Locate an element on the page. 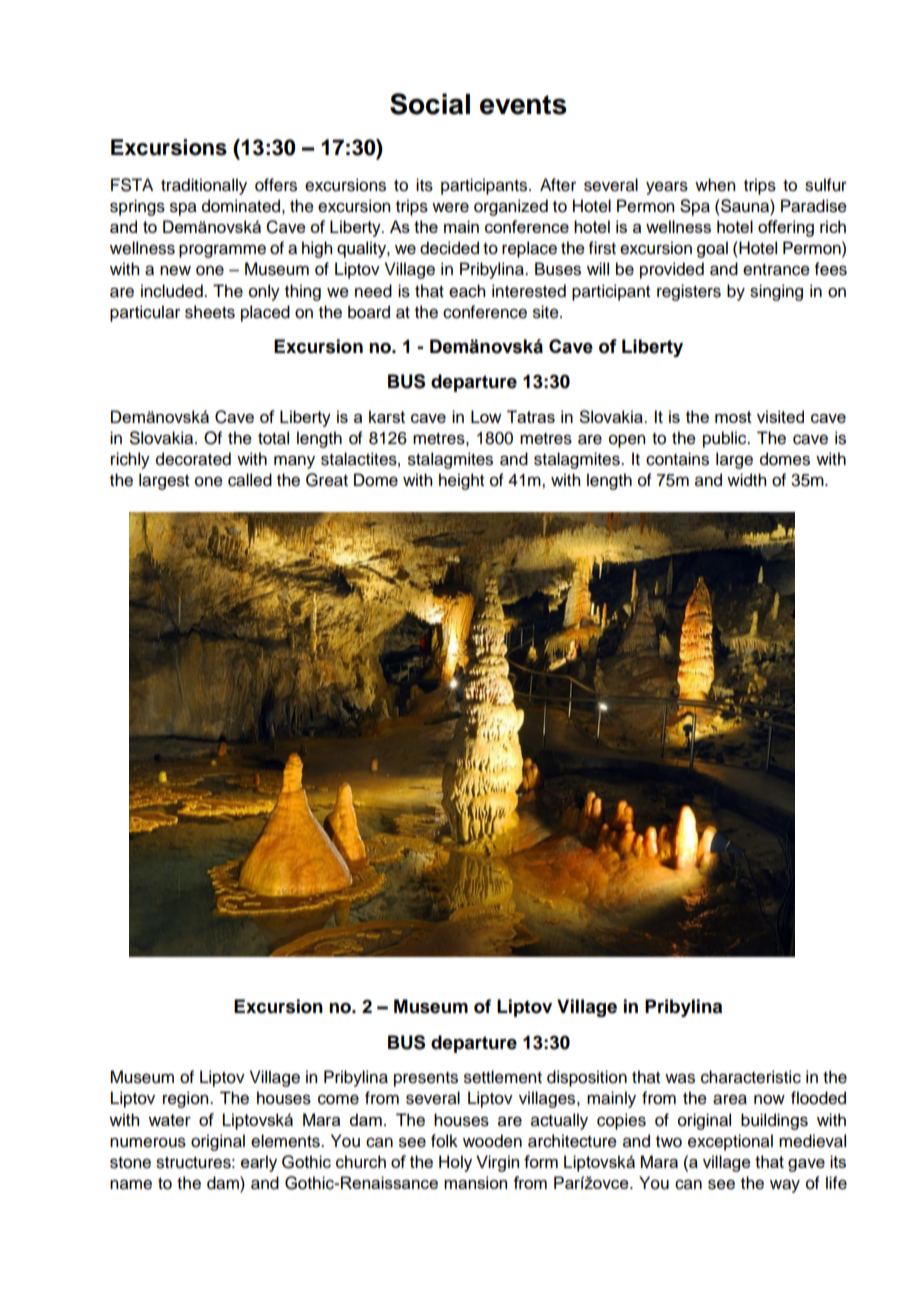 Image resolution: width=924 pixels, height=1308 pixels. wooden is located at coordinates (492, 1141).
